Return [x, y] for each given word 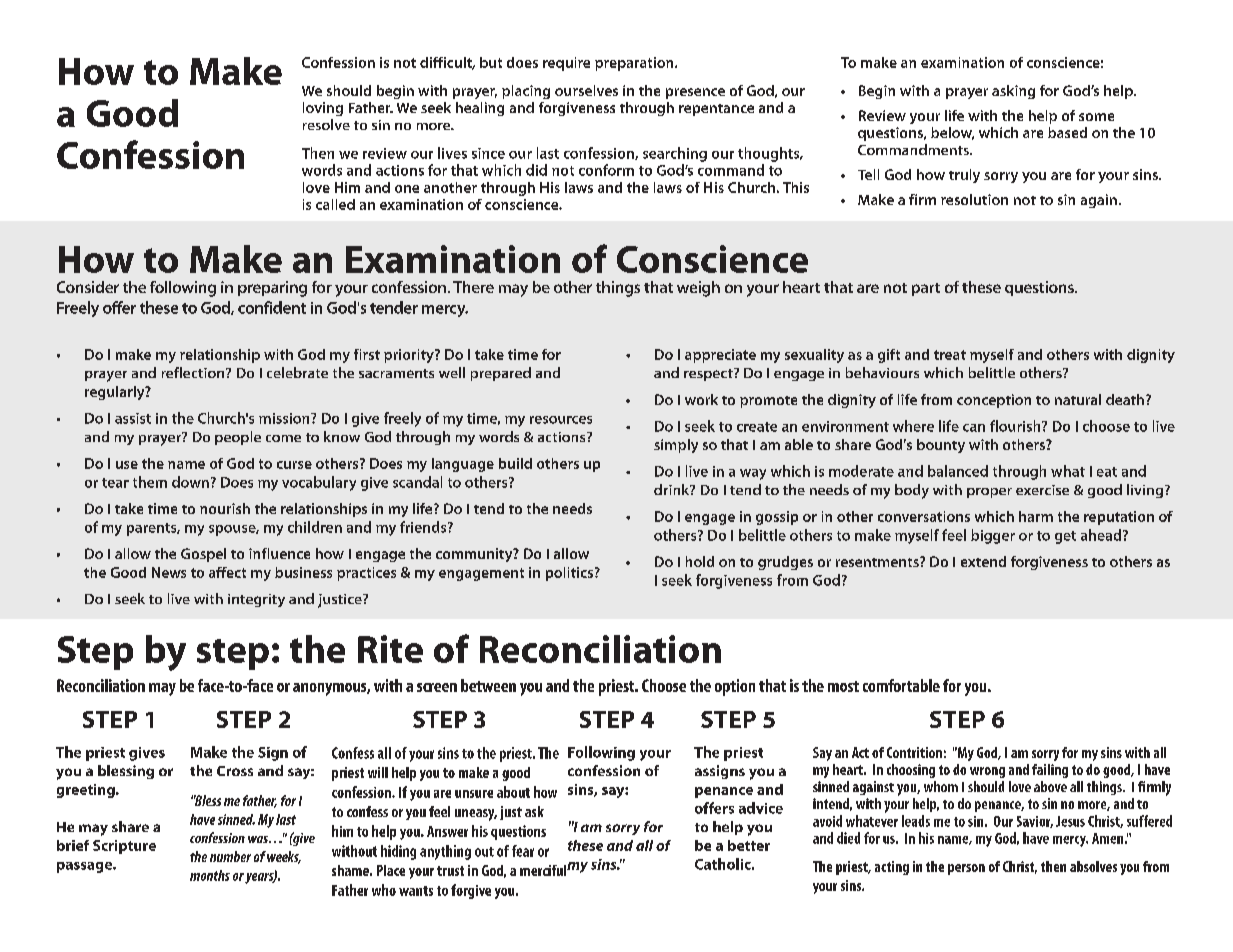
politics [569, 574]
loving [323, 109]
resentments [878, 562]
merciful [543, 870]
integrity [256, 600]
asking [1013, 92]
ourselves [586, 90]
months [210, 875]
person [966, 869]
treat [950, 355]
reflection [194, 372]
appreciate [720, 356]
